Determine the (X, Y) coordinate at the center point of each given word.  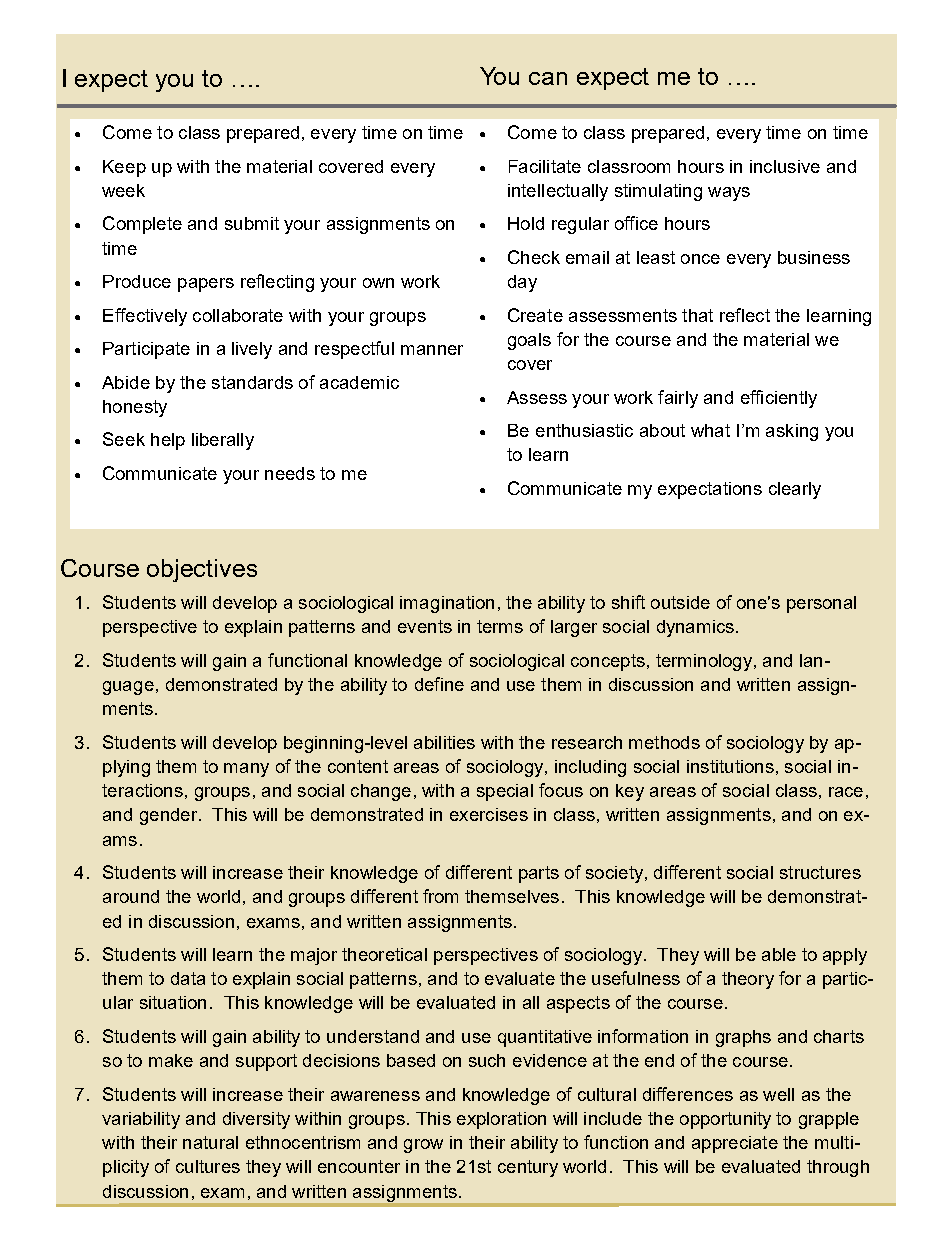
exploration (501, 1120)
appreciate (735, 1144)
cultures (208, 1166)
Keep (124, 168)
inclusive (785, 166)
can (548, 78)
